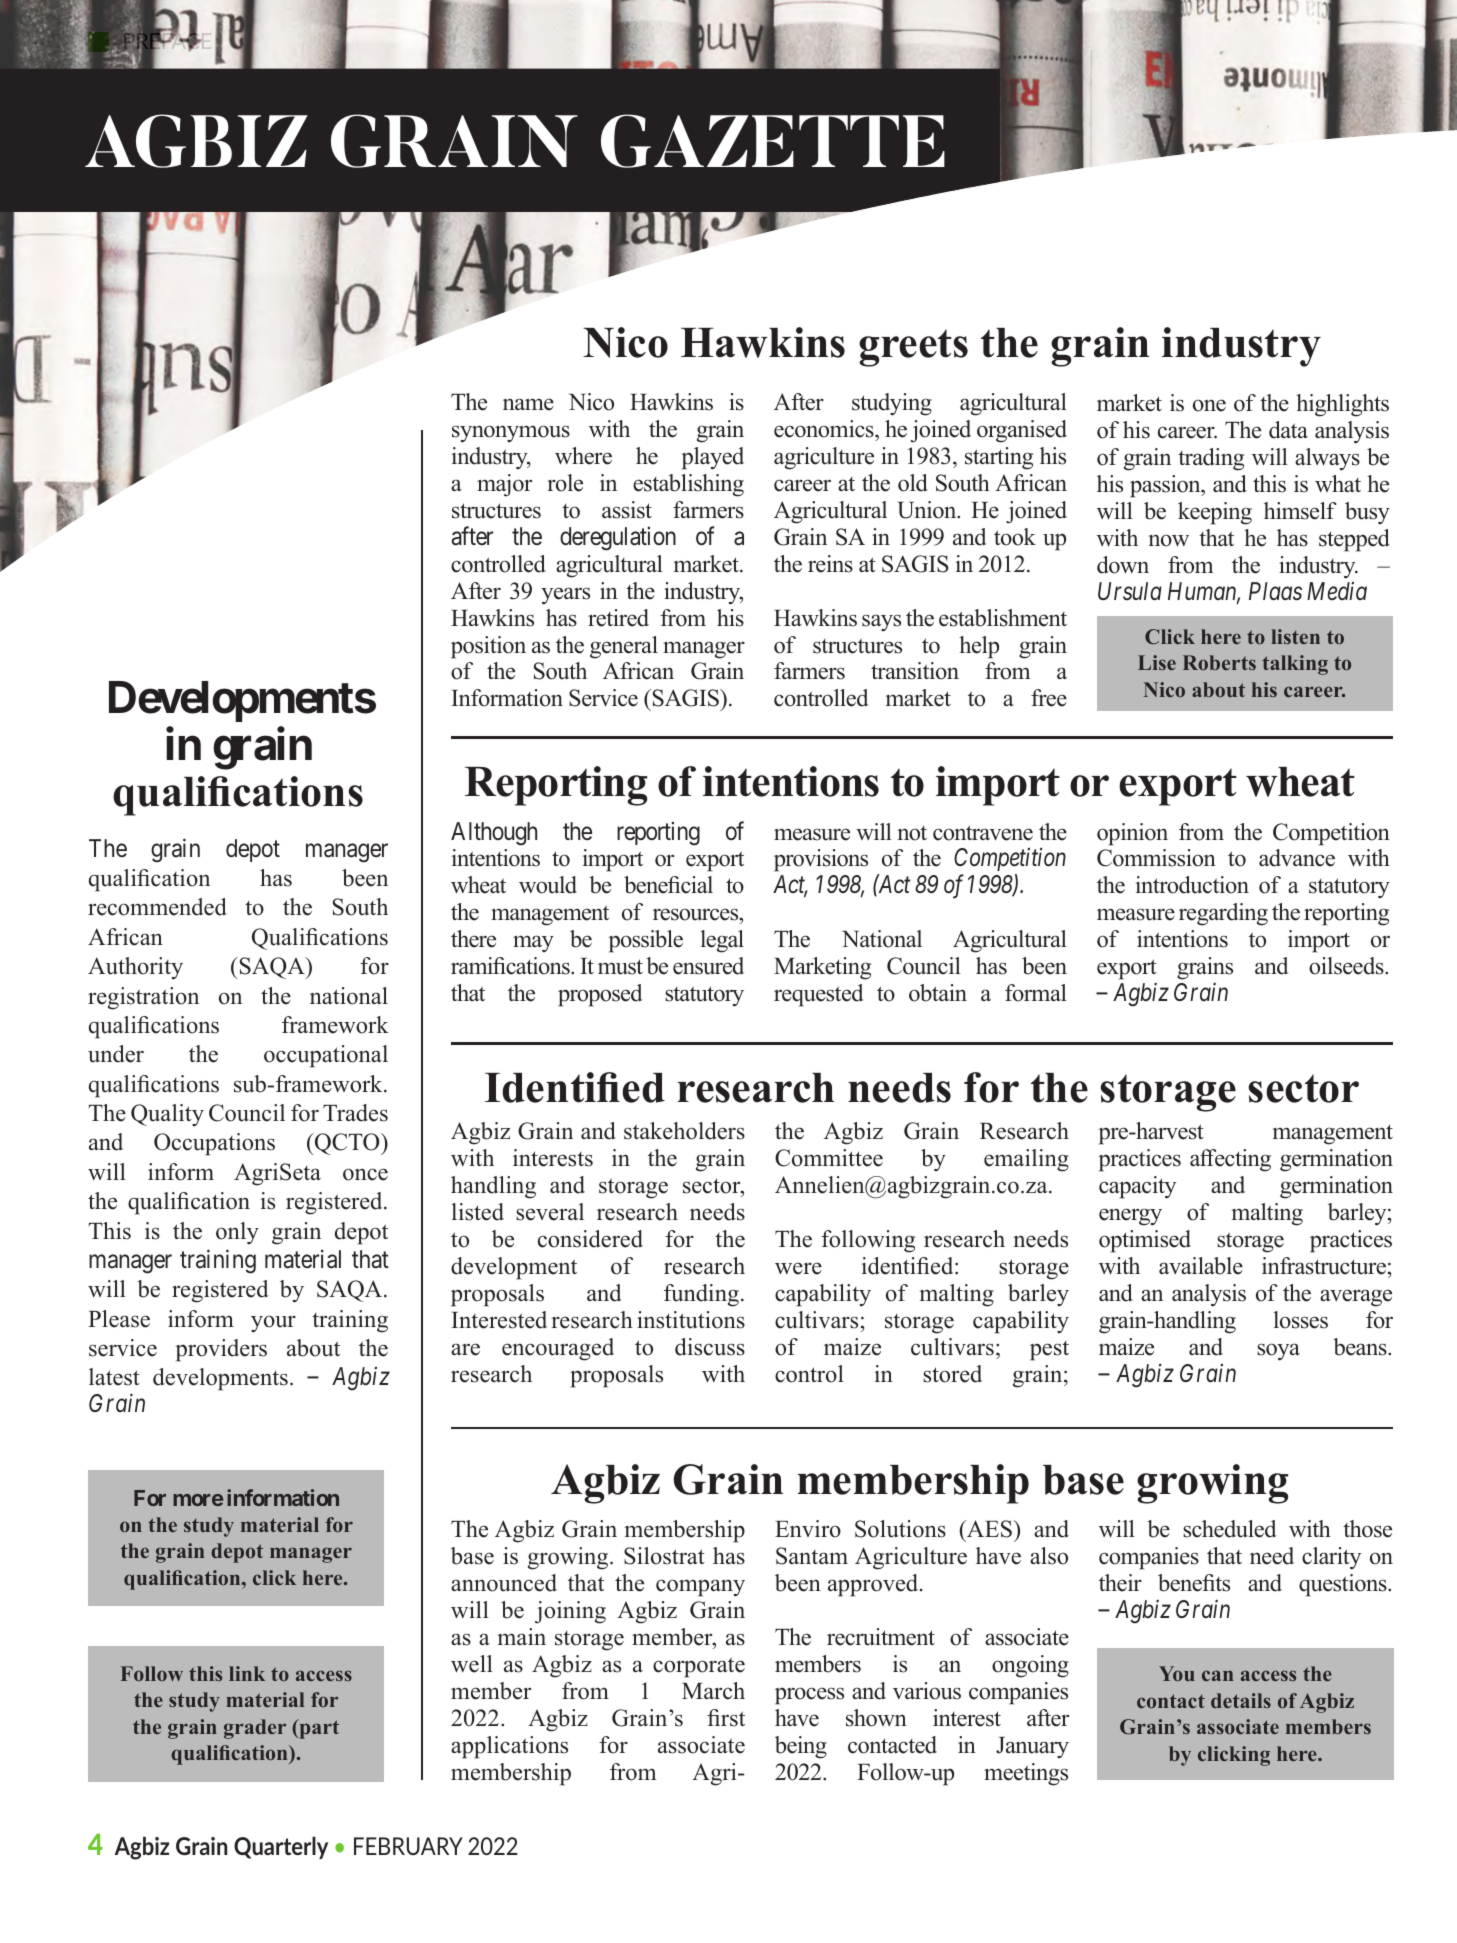  What do you see at coordinates (326, 1056) in the screenshot?
I see `occupational` at bounding box center [326, 1056].
